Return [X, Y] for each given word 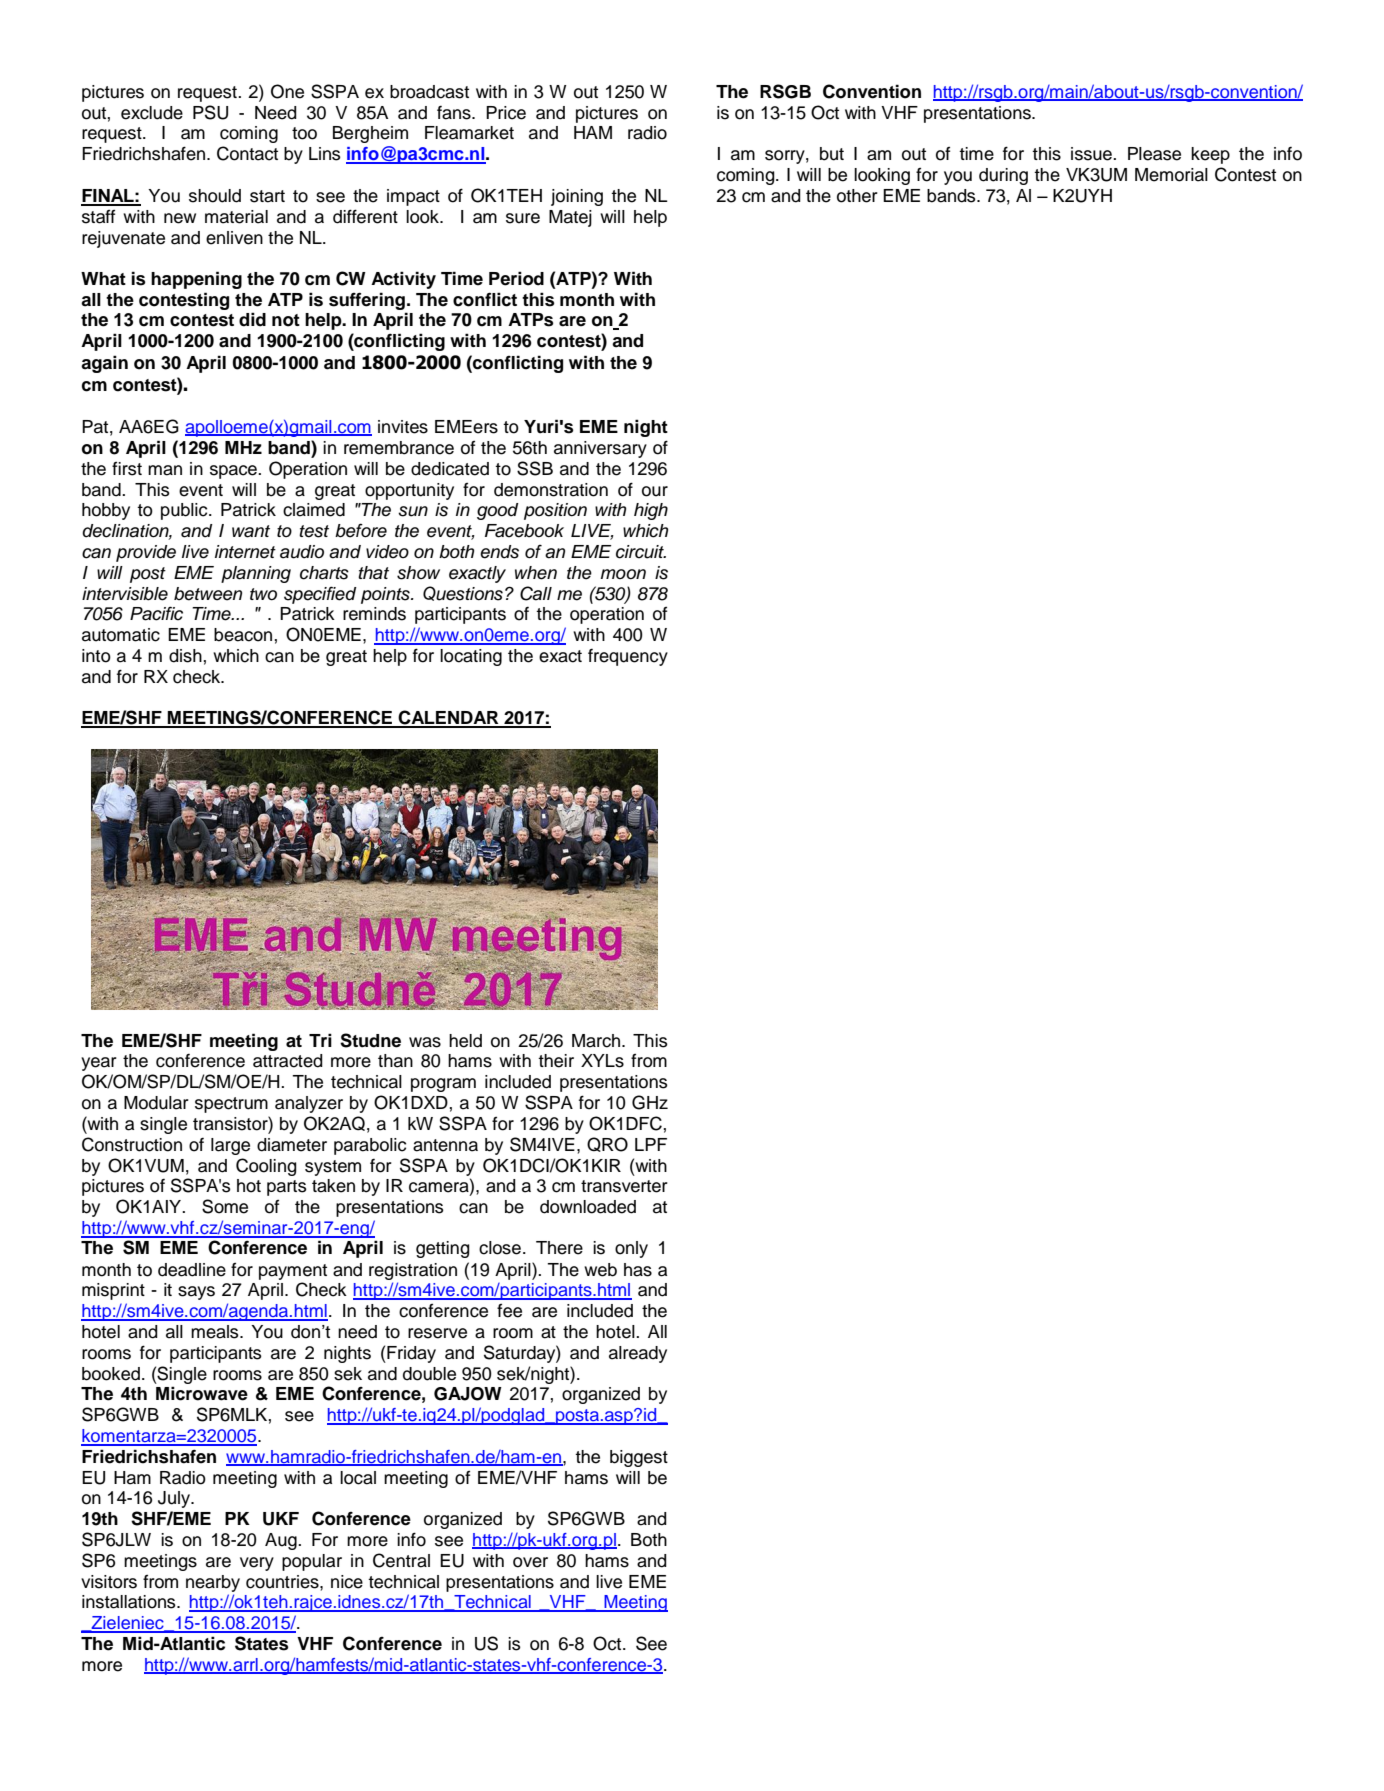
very [257, 1564]
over [530, 1562]
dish [185, 656]
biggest [639, 1458]
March [597, 1041]
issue [1092, 154]
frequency [628, 657]
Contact [247, 153]
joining [577, 197]
